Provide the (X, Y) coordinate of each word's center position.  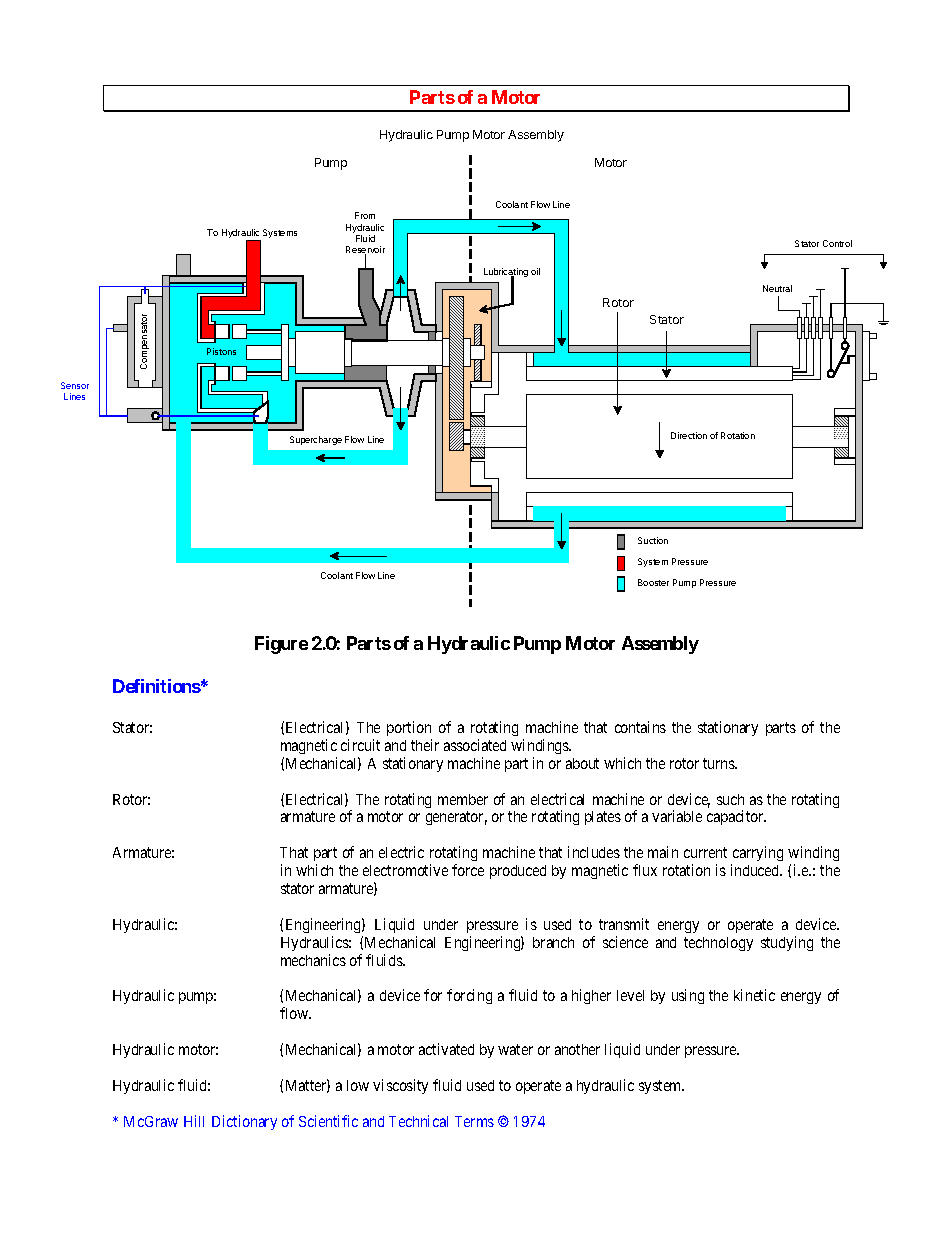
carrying (757, 855)
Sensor (75, 385)
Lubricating (506, 274)
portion (409, 728)
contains (640, 727)
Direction (689, 435)
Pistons (221, 351)
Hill (194, 1121)
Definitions (157, 686)
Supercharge (316, 440)
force (468, 870)
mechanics (313, 960)
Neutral (777, 288)
